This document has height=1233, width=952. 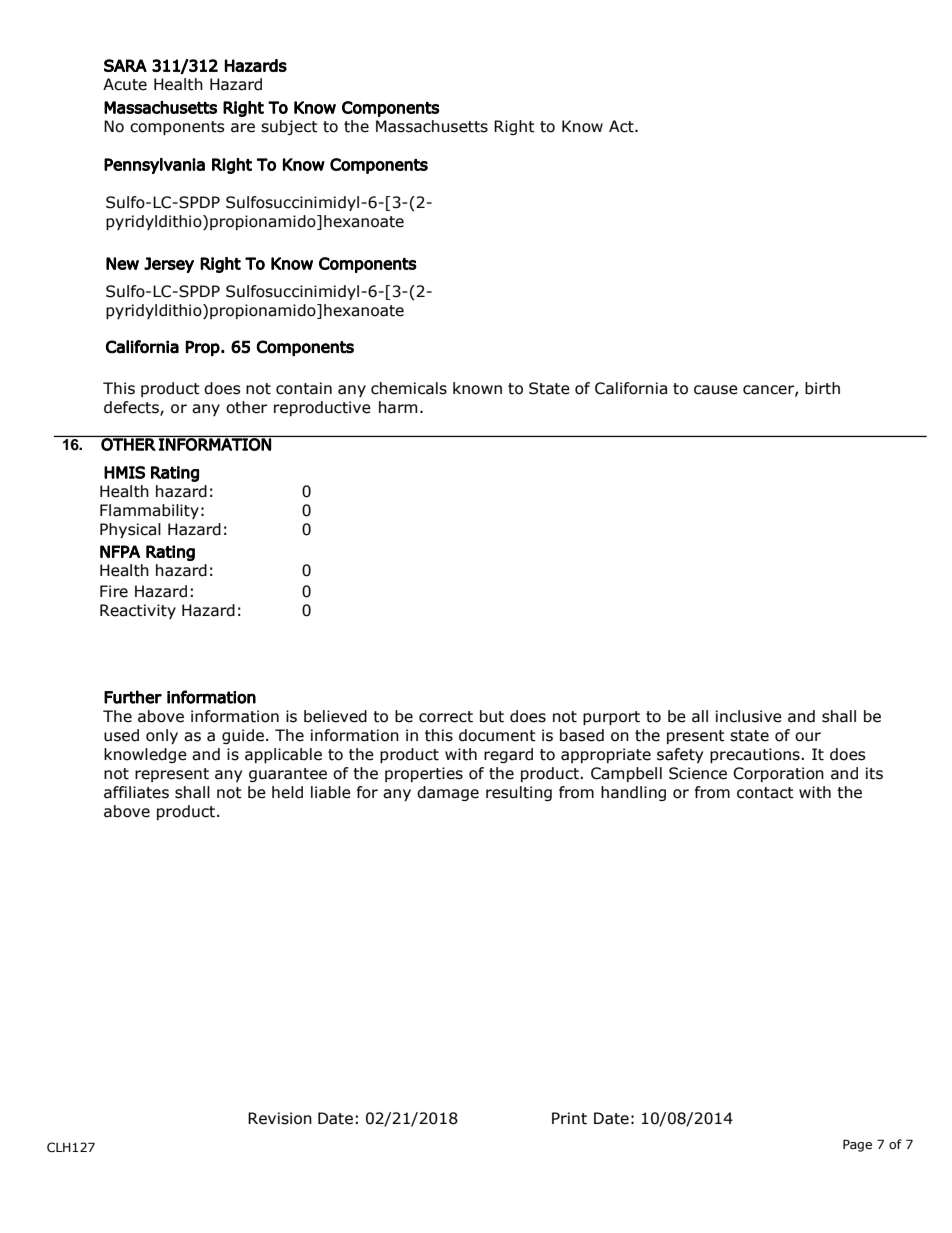 What do you see at coordinates (243, 128) in the document?
I see `are` at bounding box center [243, 128].
